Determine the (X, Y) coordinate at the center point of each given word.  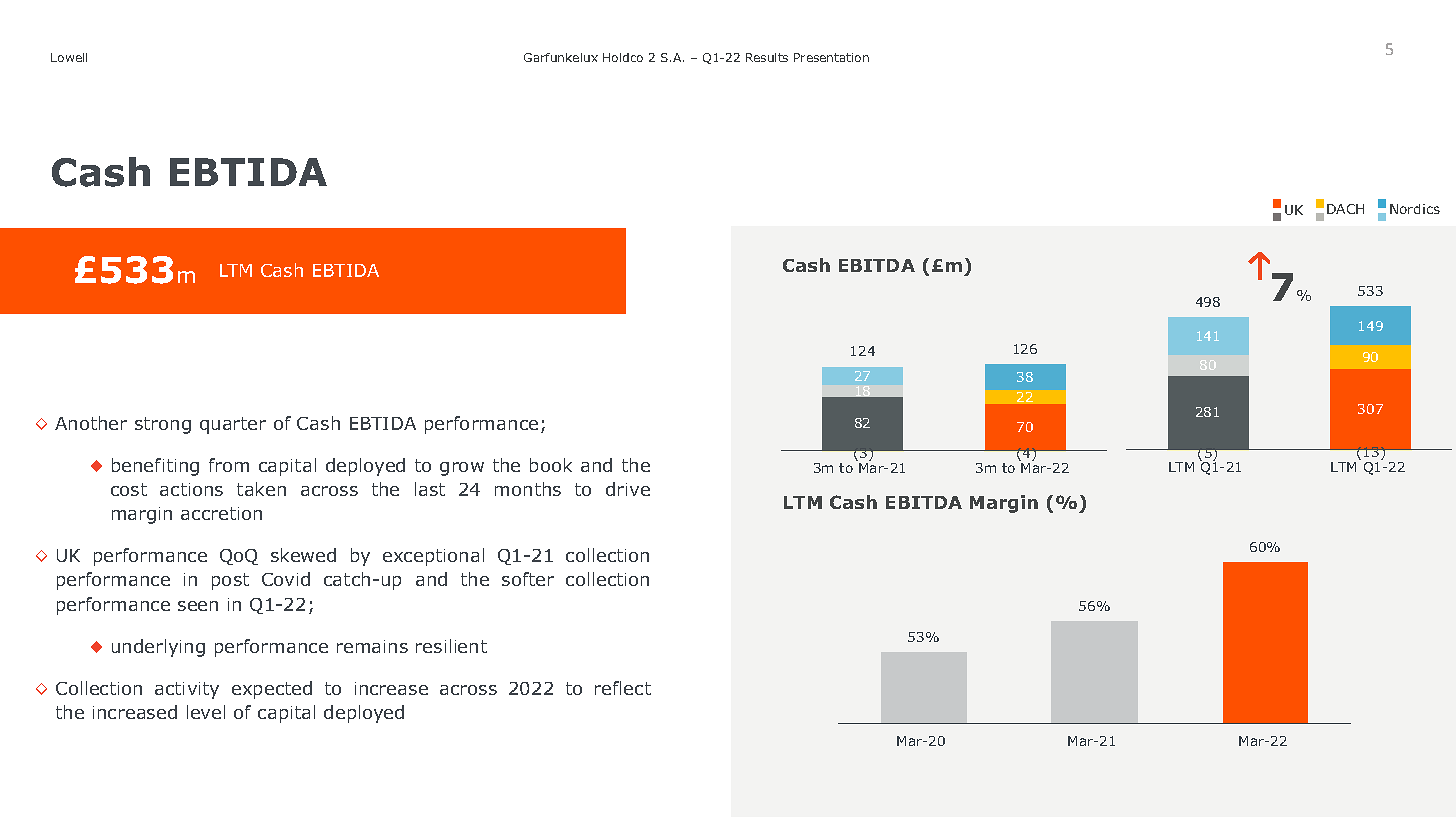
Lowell (69, 57)
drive (628, 489)
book (551, 465)
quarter (233, 425)
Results (767, 57)
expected (272, 690)
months (528, 489)
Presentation (831, 57)
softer (528, 579)
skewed (303, 555)
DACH (1345, 209)
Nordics (1415, 209)
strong (163, 425)
